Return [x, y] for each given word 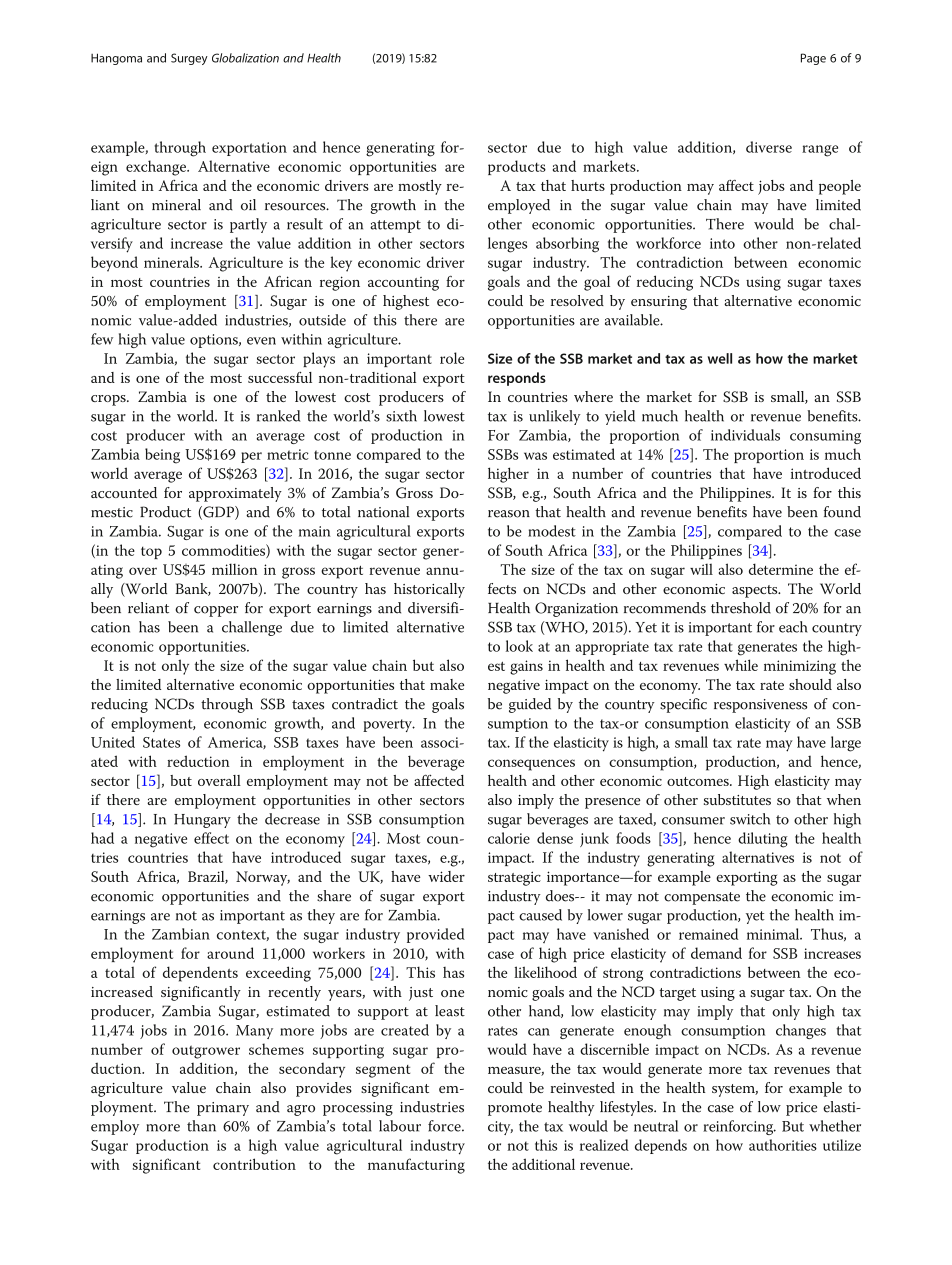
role [452, 358]
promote [515, 1109]
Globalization [245, 58]
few [102, 339]
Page [813, 59]
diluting [763, 840]
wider [446, 876]
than [201, 1126]
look [519, 646]
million [235, 569]
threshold [741, 608]
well [720, 358]
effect [211, 838]
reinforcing [739, 1127]
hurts [588, 185]
